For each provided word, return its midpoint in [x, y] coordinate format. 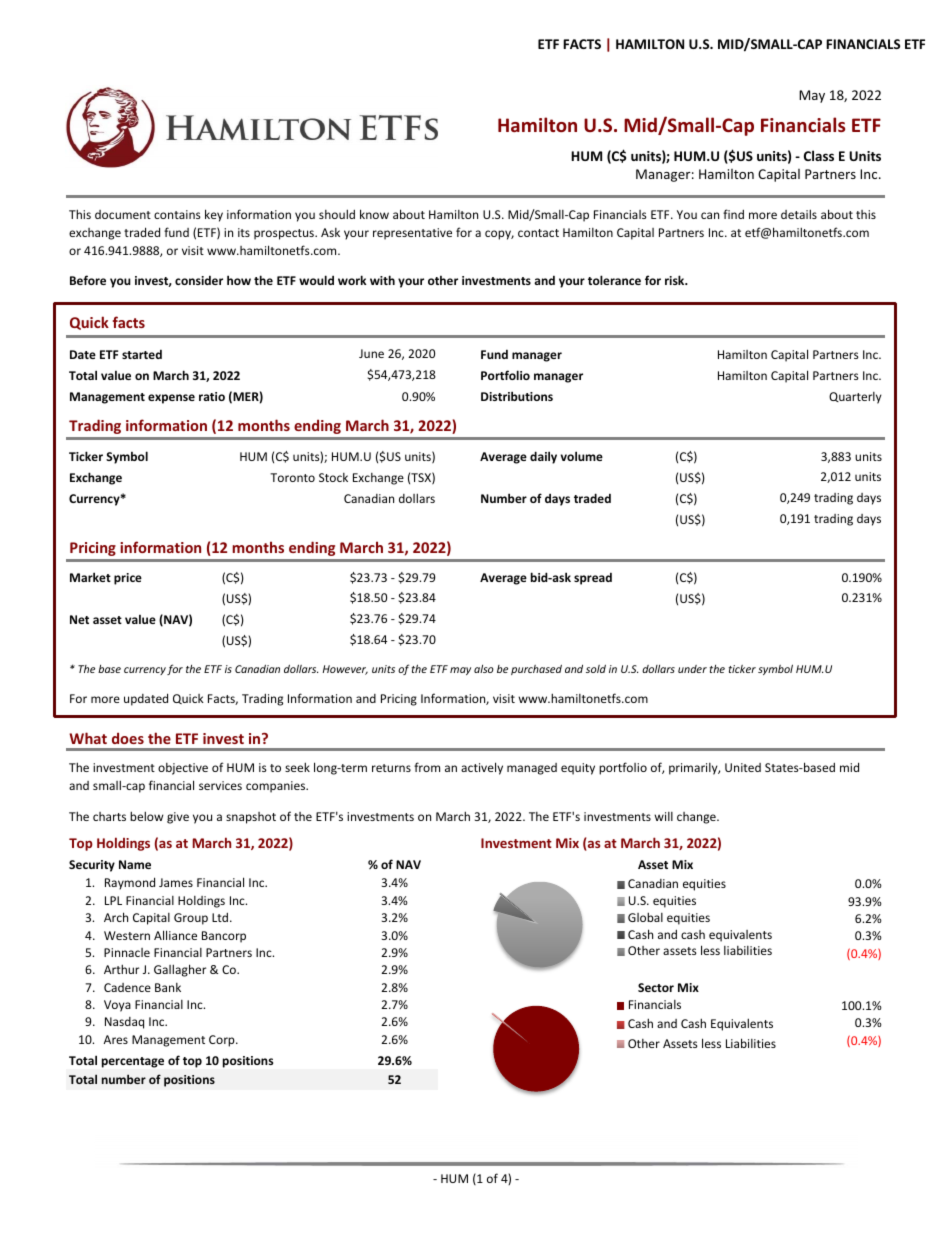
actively [482, 768]
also [484, 669]
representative [412, 234]
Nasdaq [124, 1023]
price [128, 579]
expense [171, 399]
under [692, 669]
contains [177, 214]
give [178, 818]
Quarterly [855, 398]
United [743, 767]
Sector [656, 987]
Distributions [517, 396]
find [733, 214]
